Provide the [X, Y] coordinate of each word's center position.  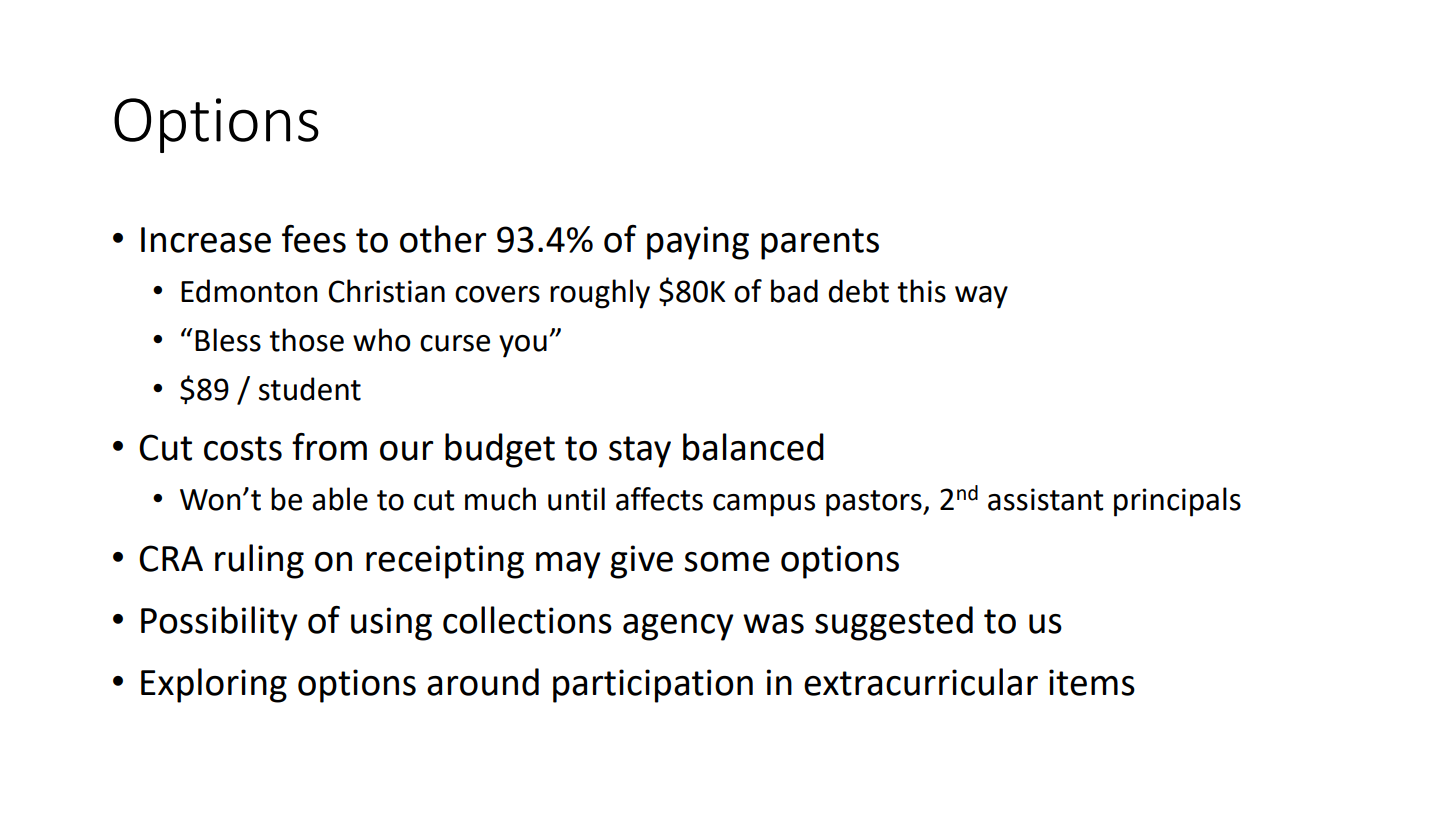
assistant [1046, 499]
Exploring [214, 685]
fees [314, 239]
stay [640, 452]
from [329, 447]
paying [698, 243]
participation [653, 686]
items [1092, 682]
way [981, 297]
